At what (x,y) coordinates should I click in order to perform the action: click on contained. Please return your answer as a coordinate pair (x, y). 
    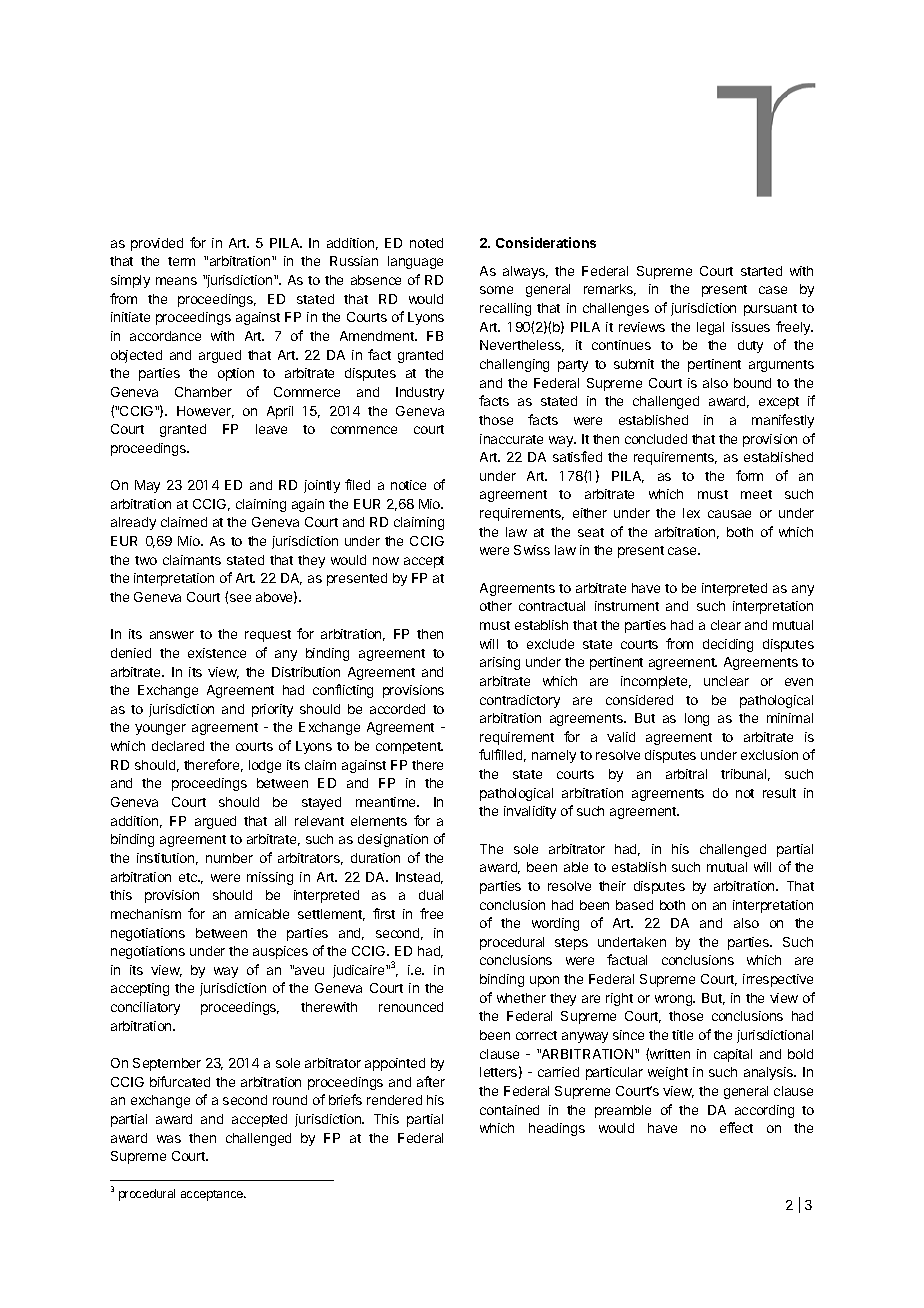
    Looking at the image, I should click on (509, 1110).
